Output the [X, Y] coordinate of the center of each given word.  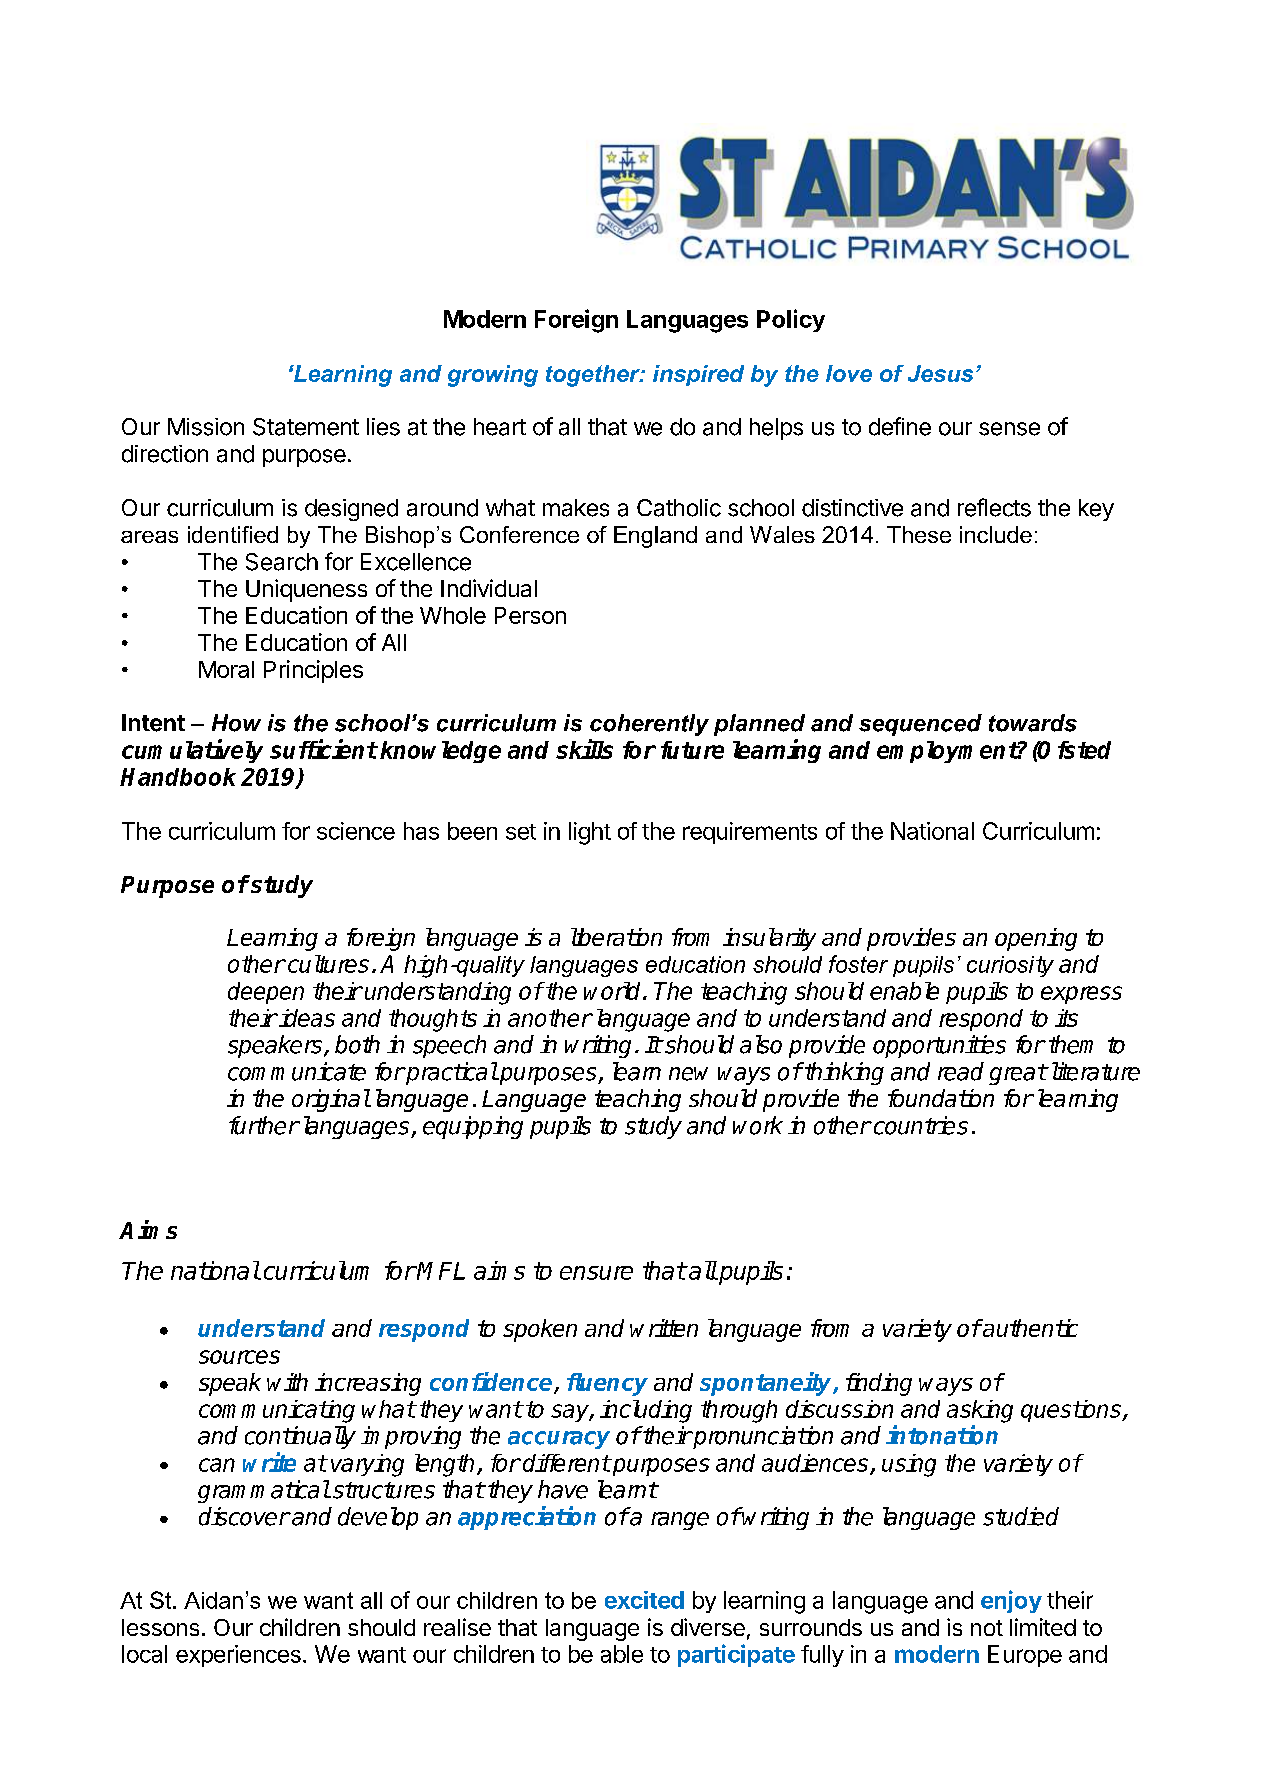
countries [919, 1125]
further [264, 1125]
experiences [238, 1656]
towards [1033, 723]
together [594, 376]
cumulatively [192, 751]
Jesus [940, 373]
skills [584, 749]
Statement [306, 427]
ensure [596, 1273]
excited [644, 1600]
